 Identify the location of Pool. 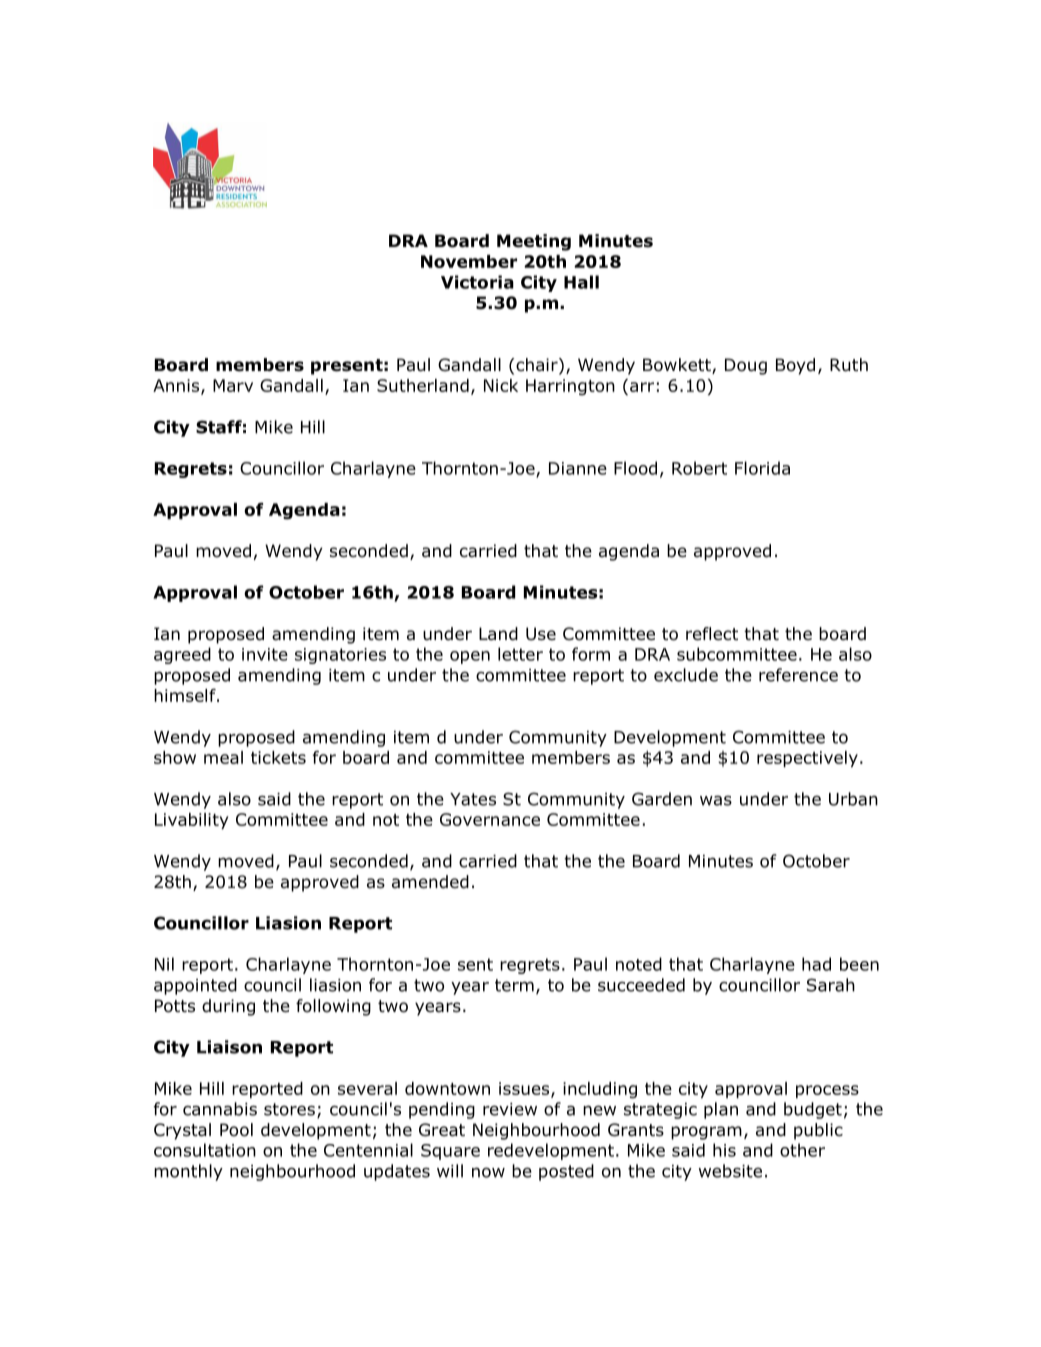
(236, 1130).
